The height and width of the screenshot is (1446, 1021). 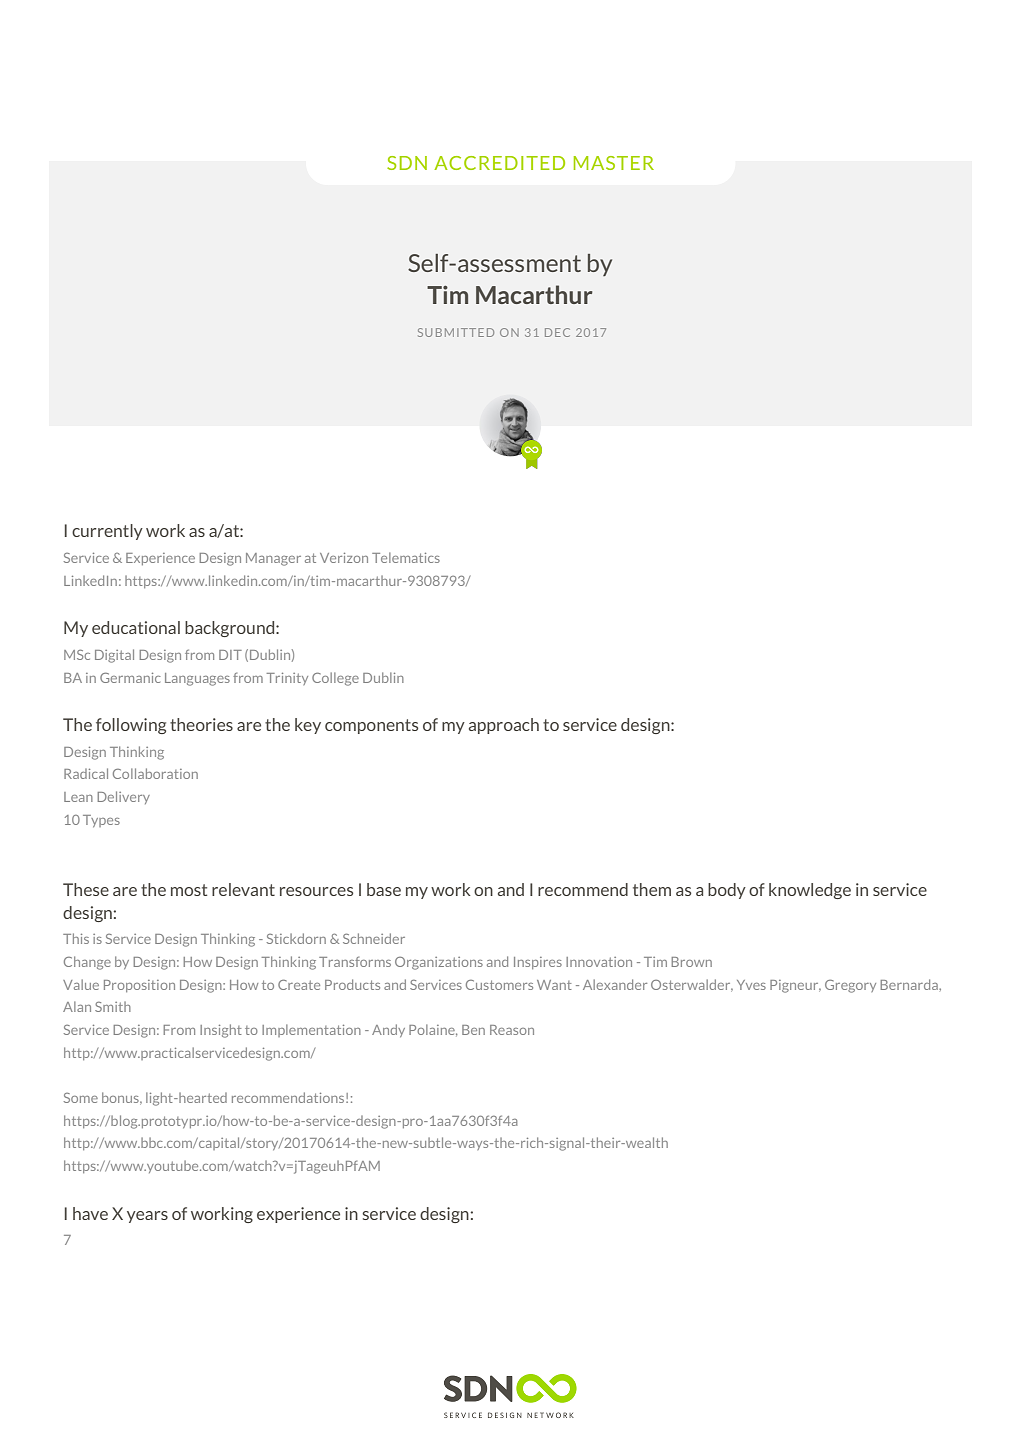 What do you see at coordinates (751, 985) in the screenshot?
I see `Yves` at bounding box center [751, 985].
